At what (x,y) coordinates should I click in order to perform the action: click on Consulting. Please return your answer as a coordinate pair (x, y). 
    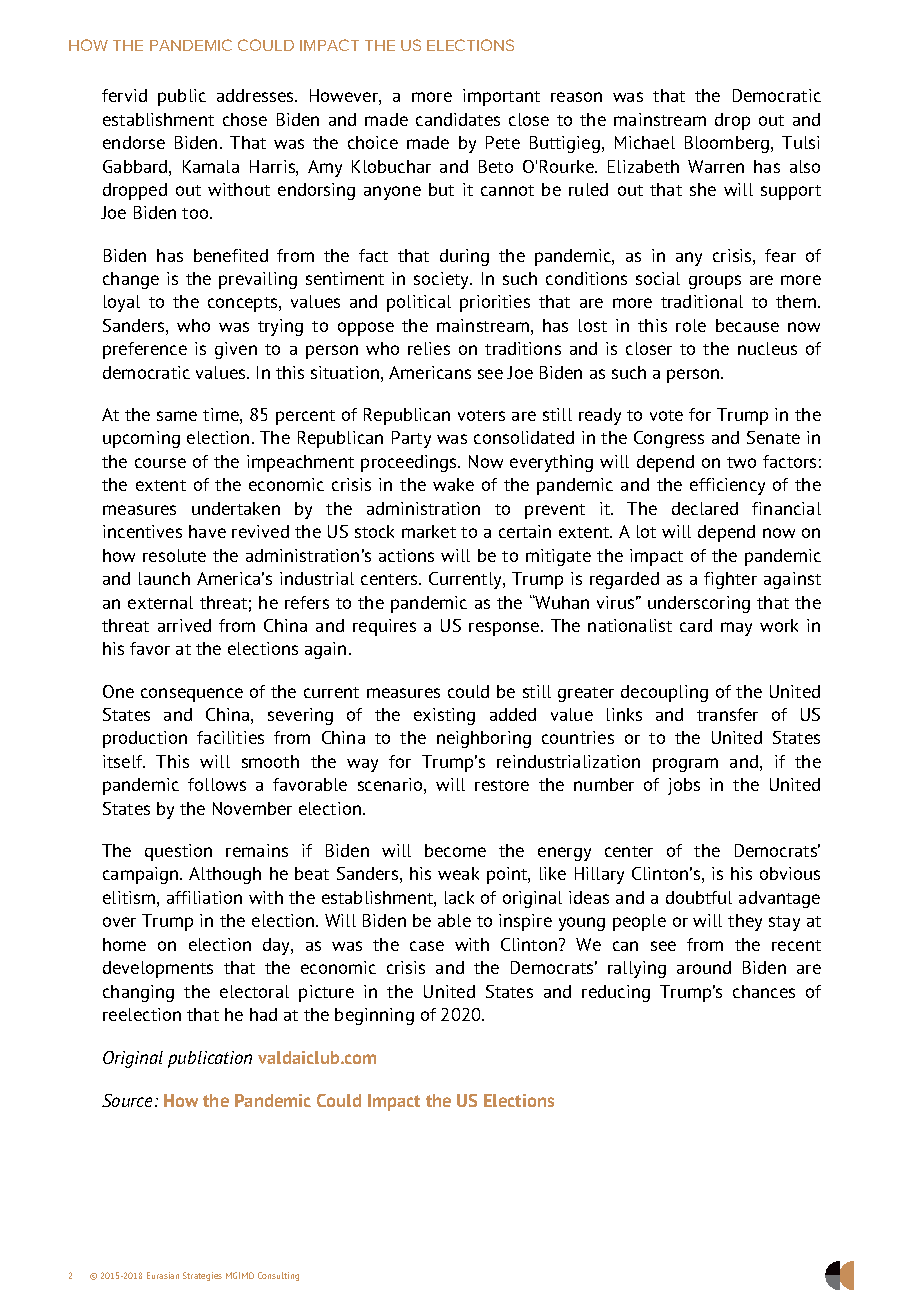
    Looking at the image, I should click on (278, 1276).
